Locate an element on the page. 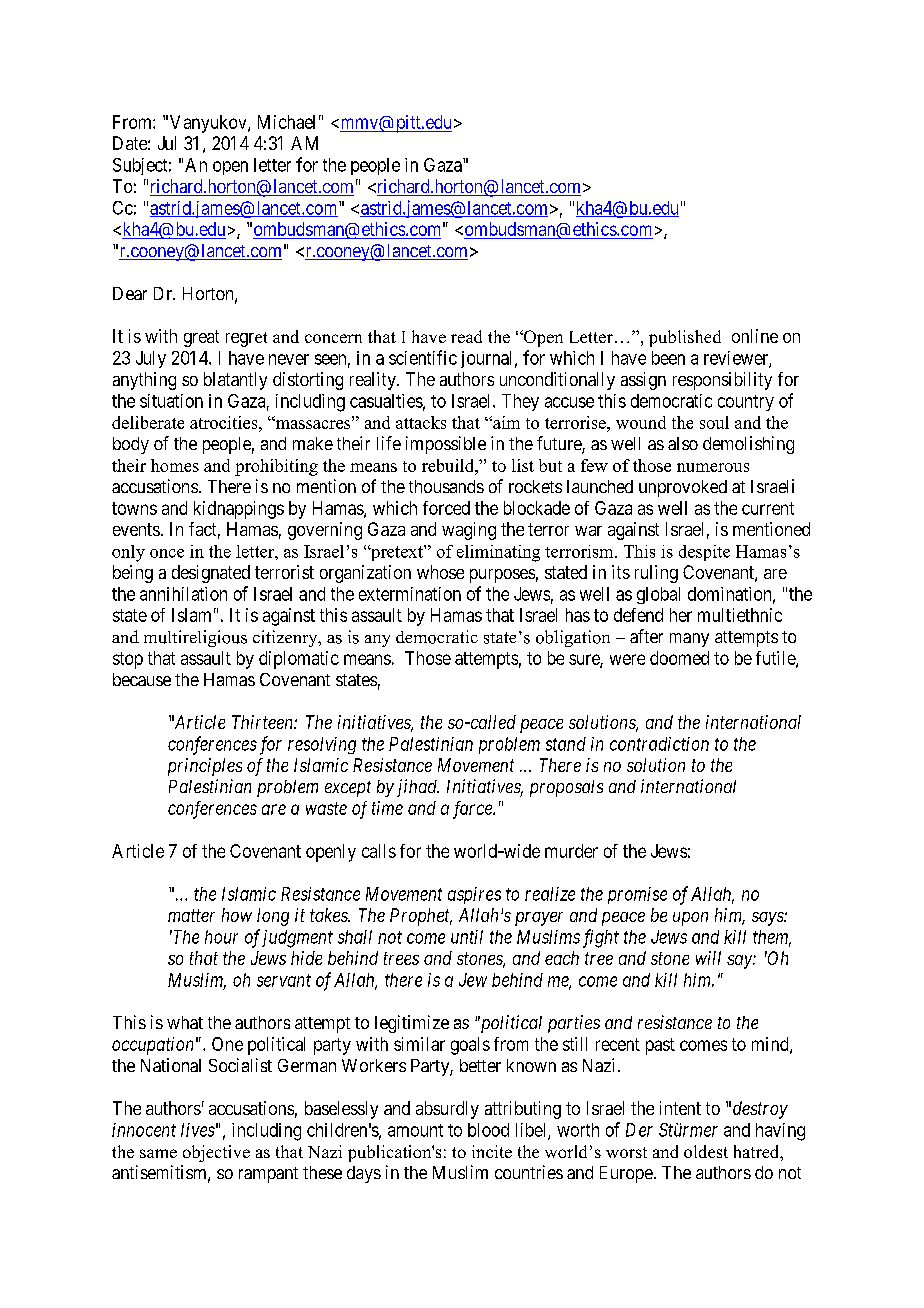 This image has width=924, height=1308. read is located at coordinates (466, 336).
